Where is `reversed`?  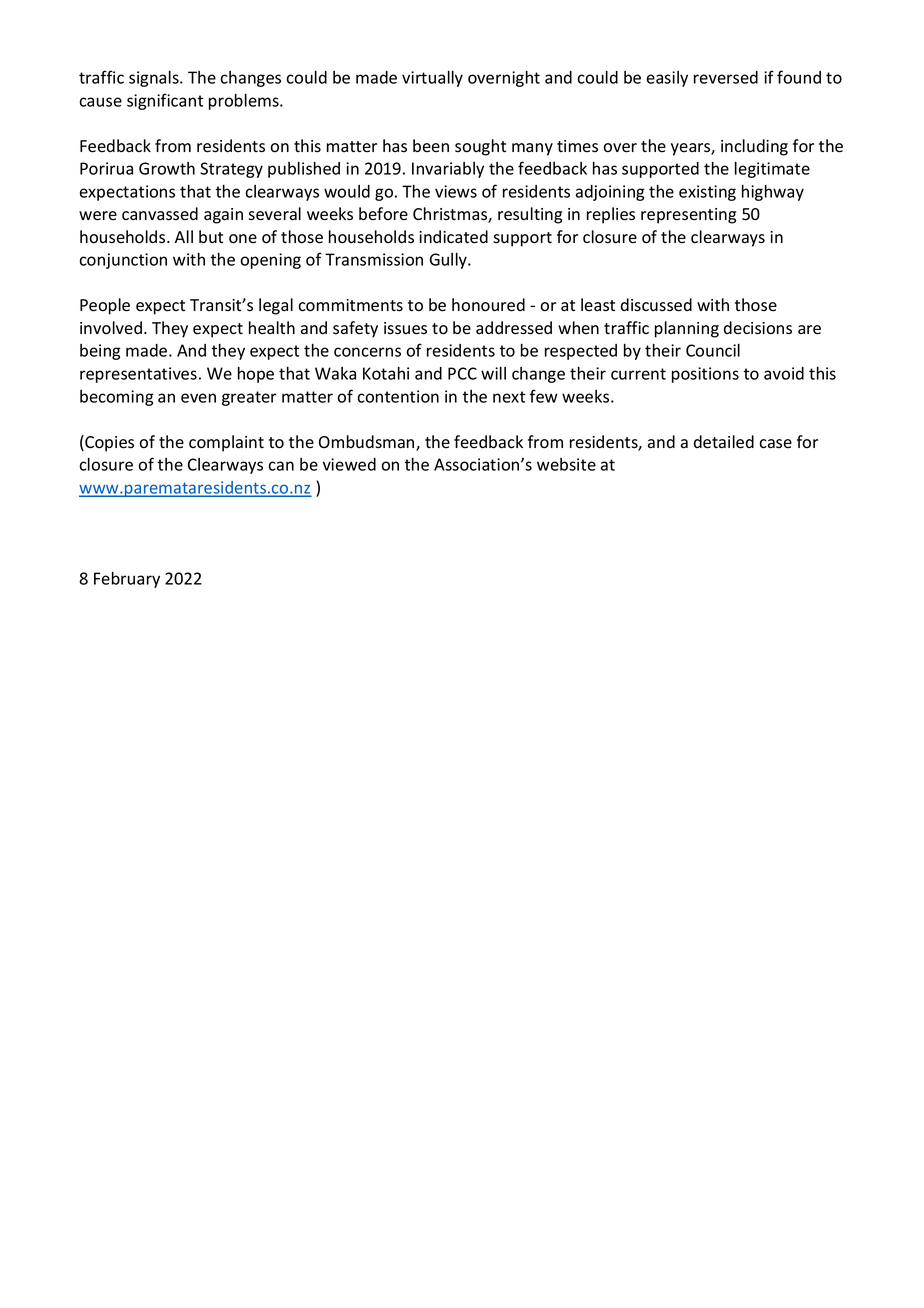
reversed is located at coordinates (726, 77).
